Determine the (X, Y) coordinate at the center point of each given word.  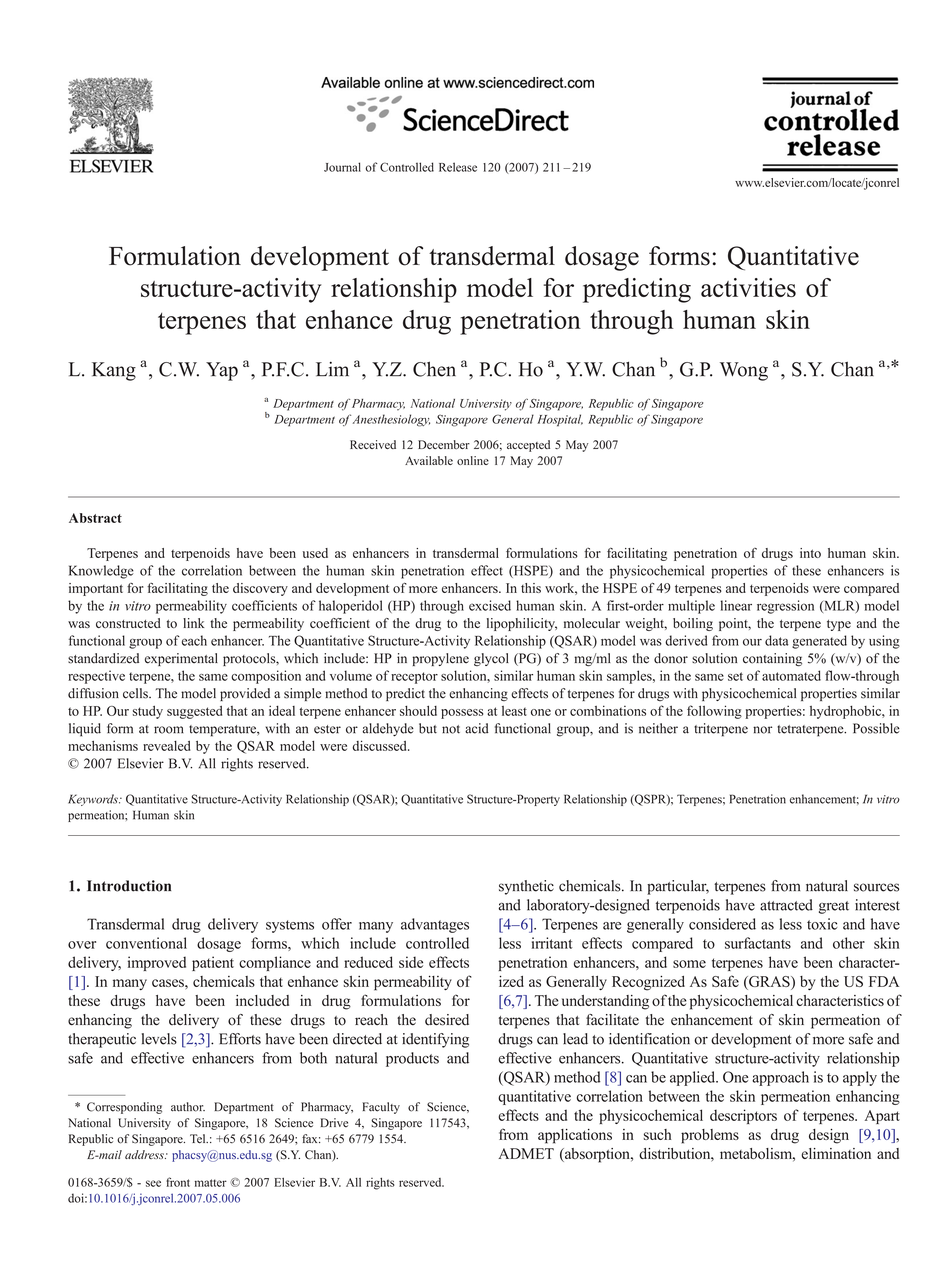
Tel (199, 1139)
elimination (836, 1153)
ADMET (526, 1153)
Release (458, 167)
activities (748, 287)
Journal (342, 167)
